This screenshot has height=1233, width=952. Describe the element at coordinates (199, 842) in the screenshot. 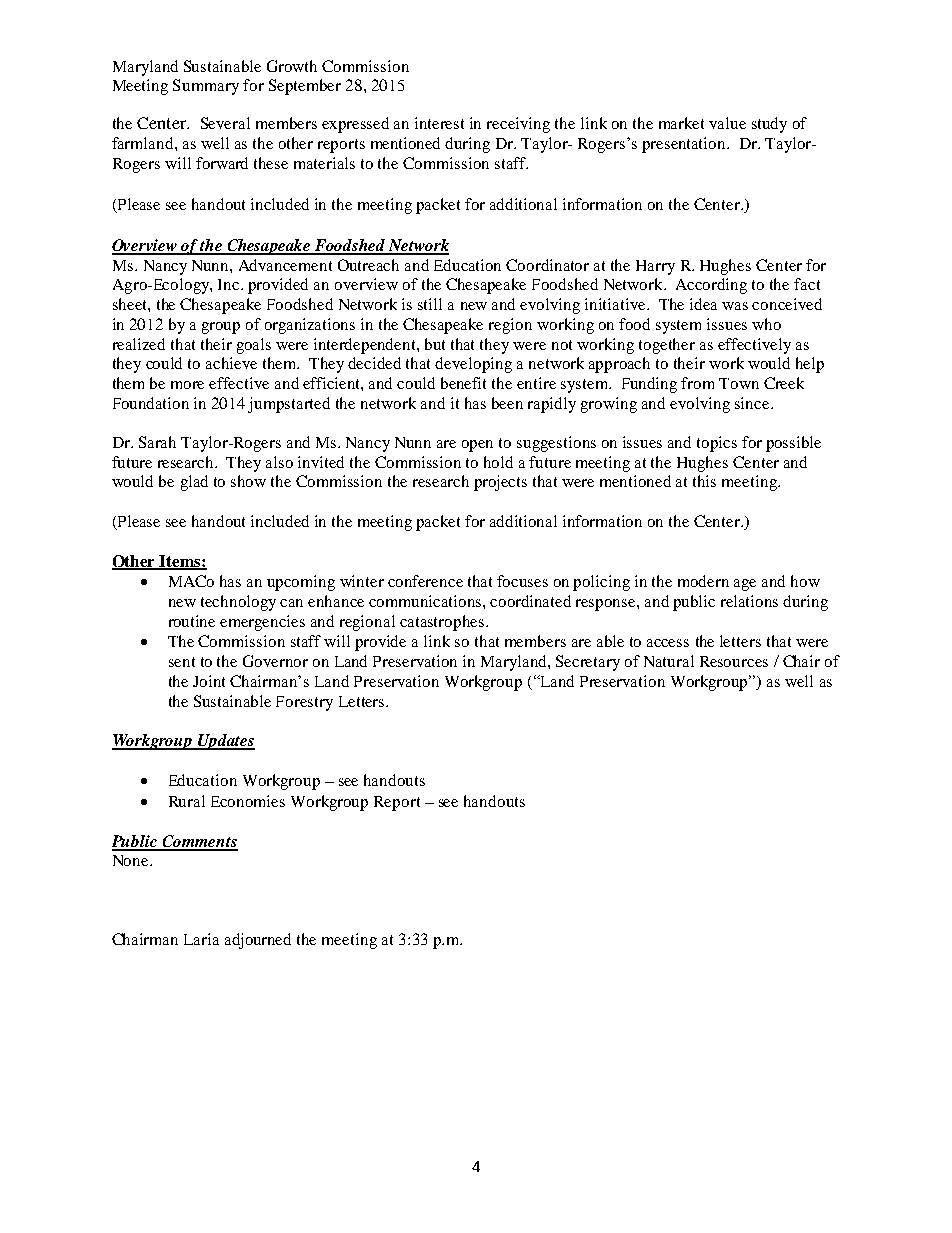

I see `Comments` at that location.
